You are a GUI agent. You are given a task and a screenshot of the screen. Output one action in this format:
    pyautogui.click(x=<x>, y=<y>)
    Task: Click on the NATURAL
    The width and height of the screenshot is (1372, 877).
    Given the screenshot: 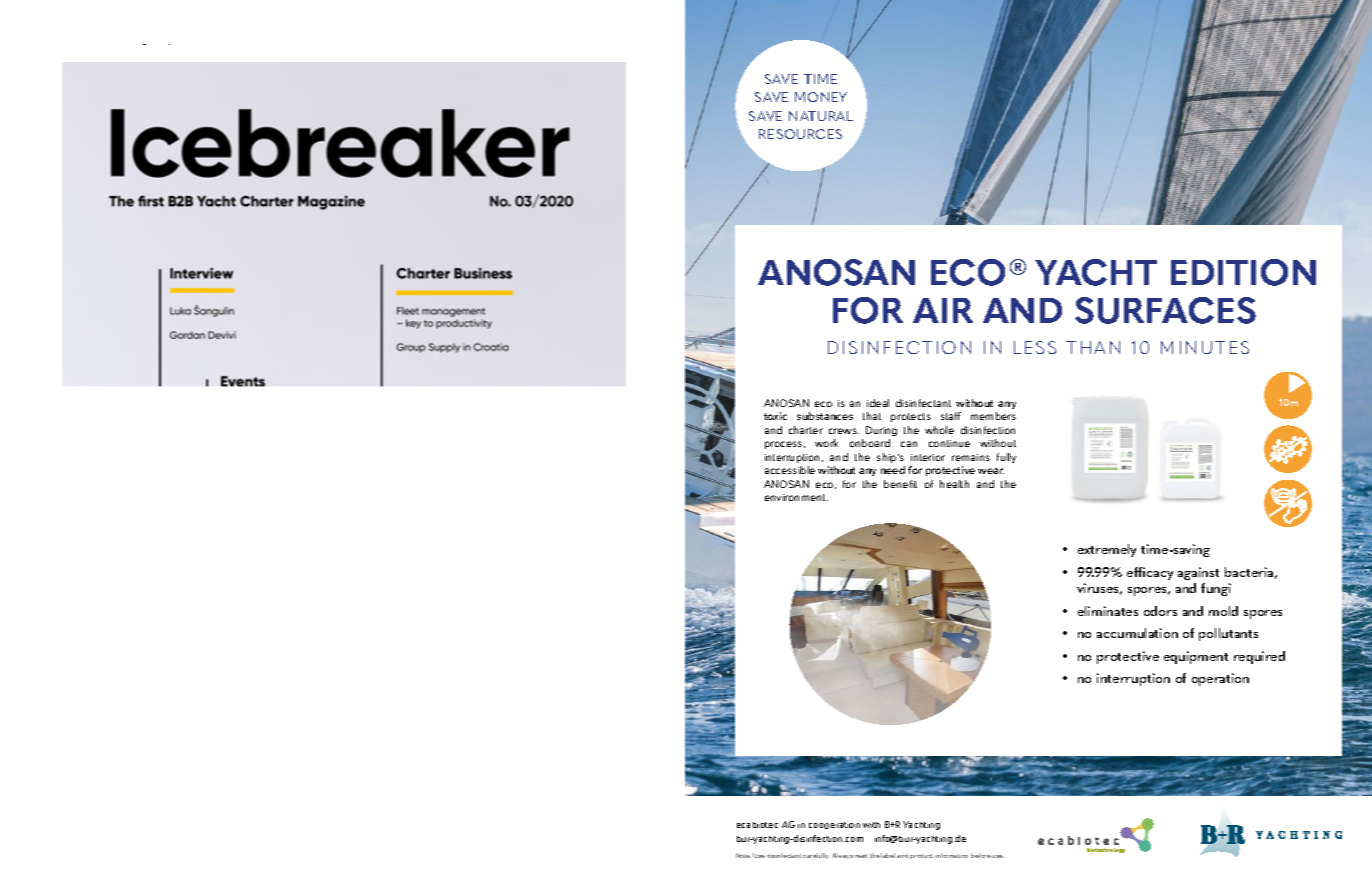 What is the action you would take?
    pyautogui.click(x=821, y=116)
